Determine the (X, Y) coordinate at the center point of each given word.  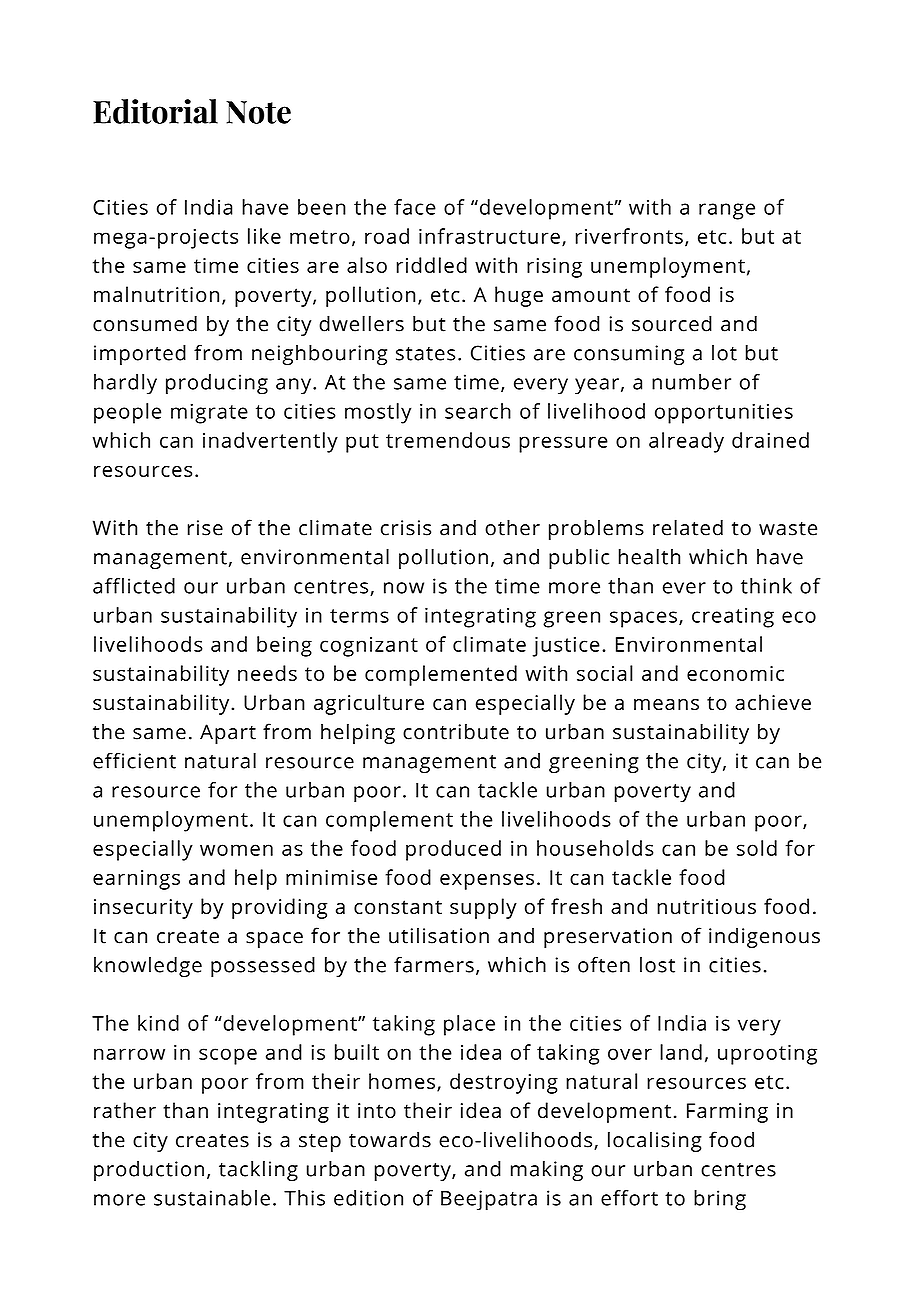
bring (720, 1200)
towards (390, 1139)
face (415, 207)
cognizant (369, 647)
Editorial (155, 111)
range (727, 211)
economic (735, 673)
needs (267, 673)
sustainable (212, 1198)
